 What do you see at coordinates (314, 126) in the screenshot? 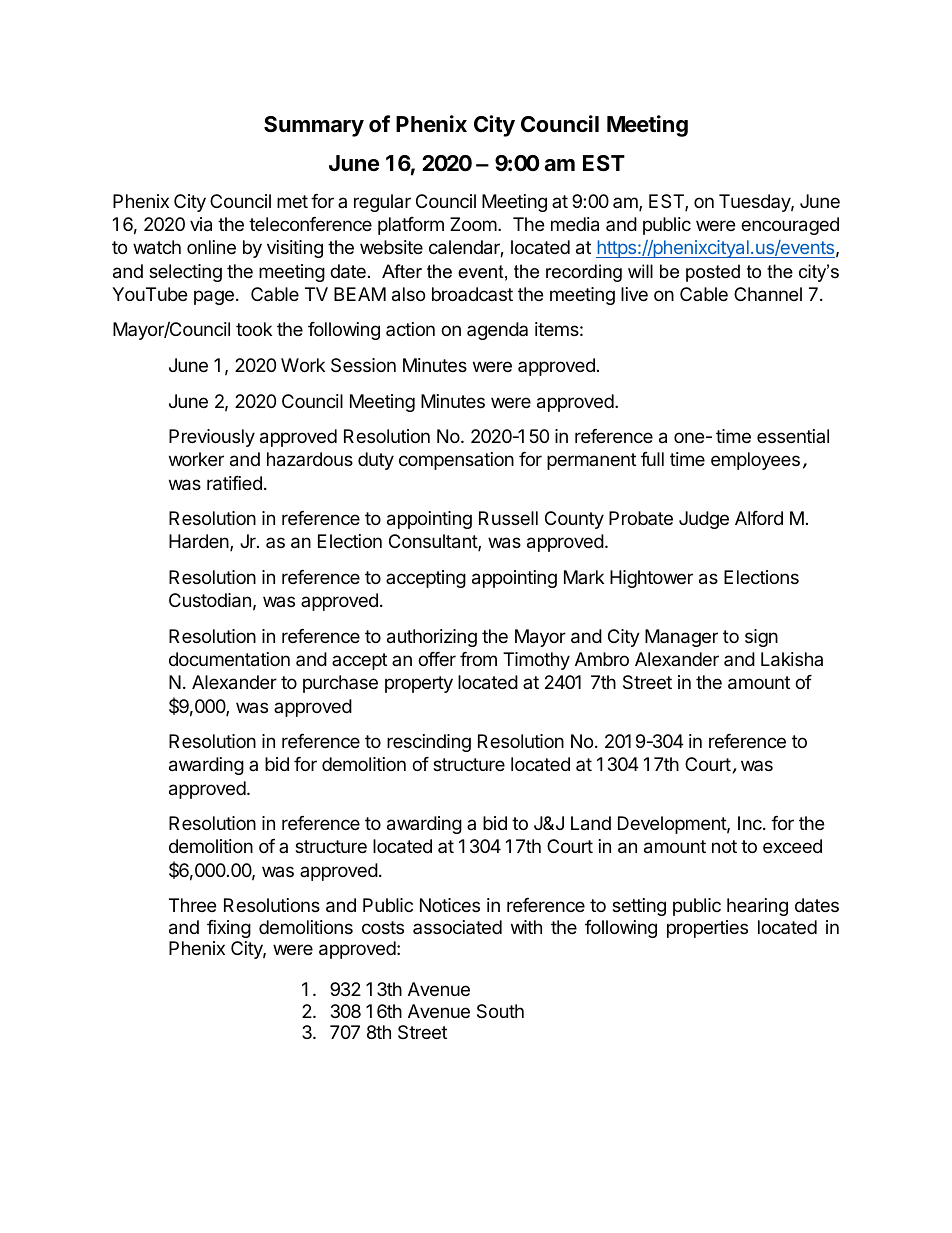
I see `Summary` at bounding box center [314, 126].
